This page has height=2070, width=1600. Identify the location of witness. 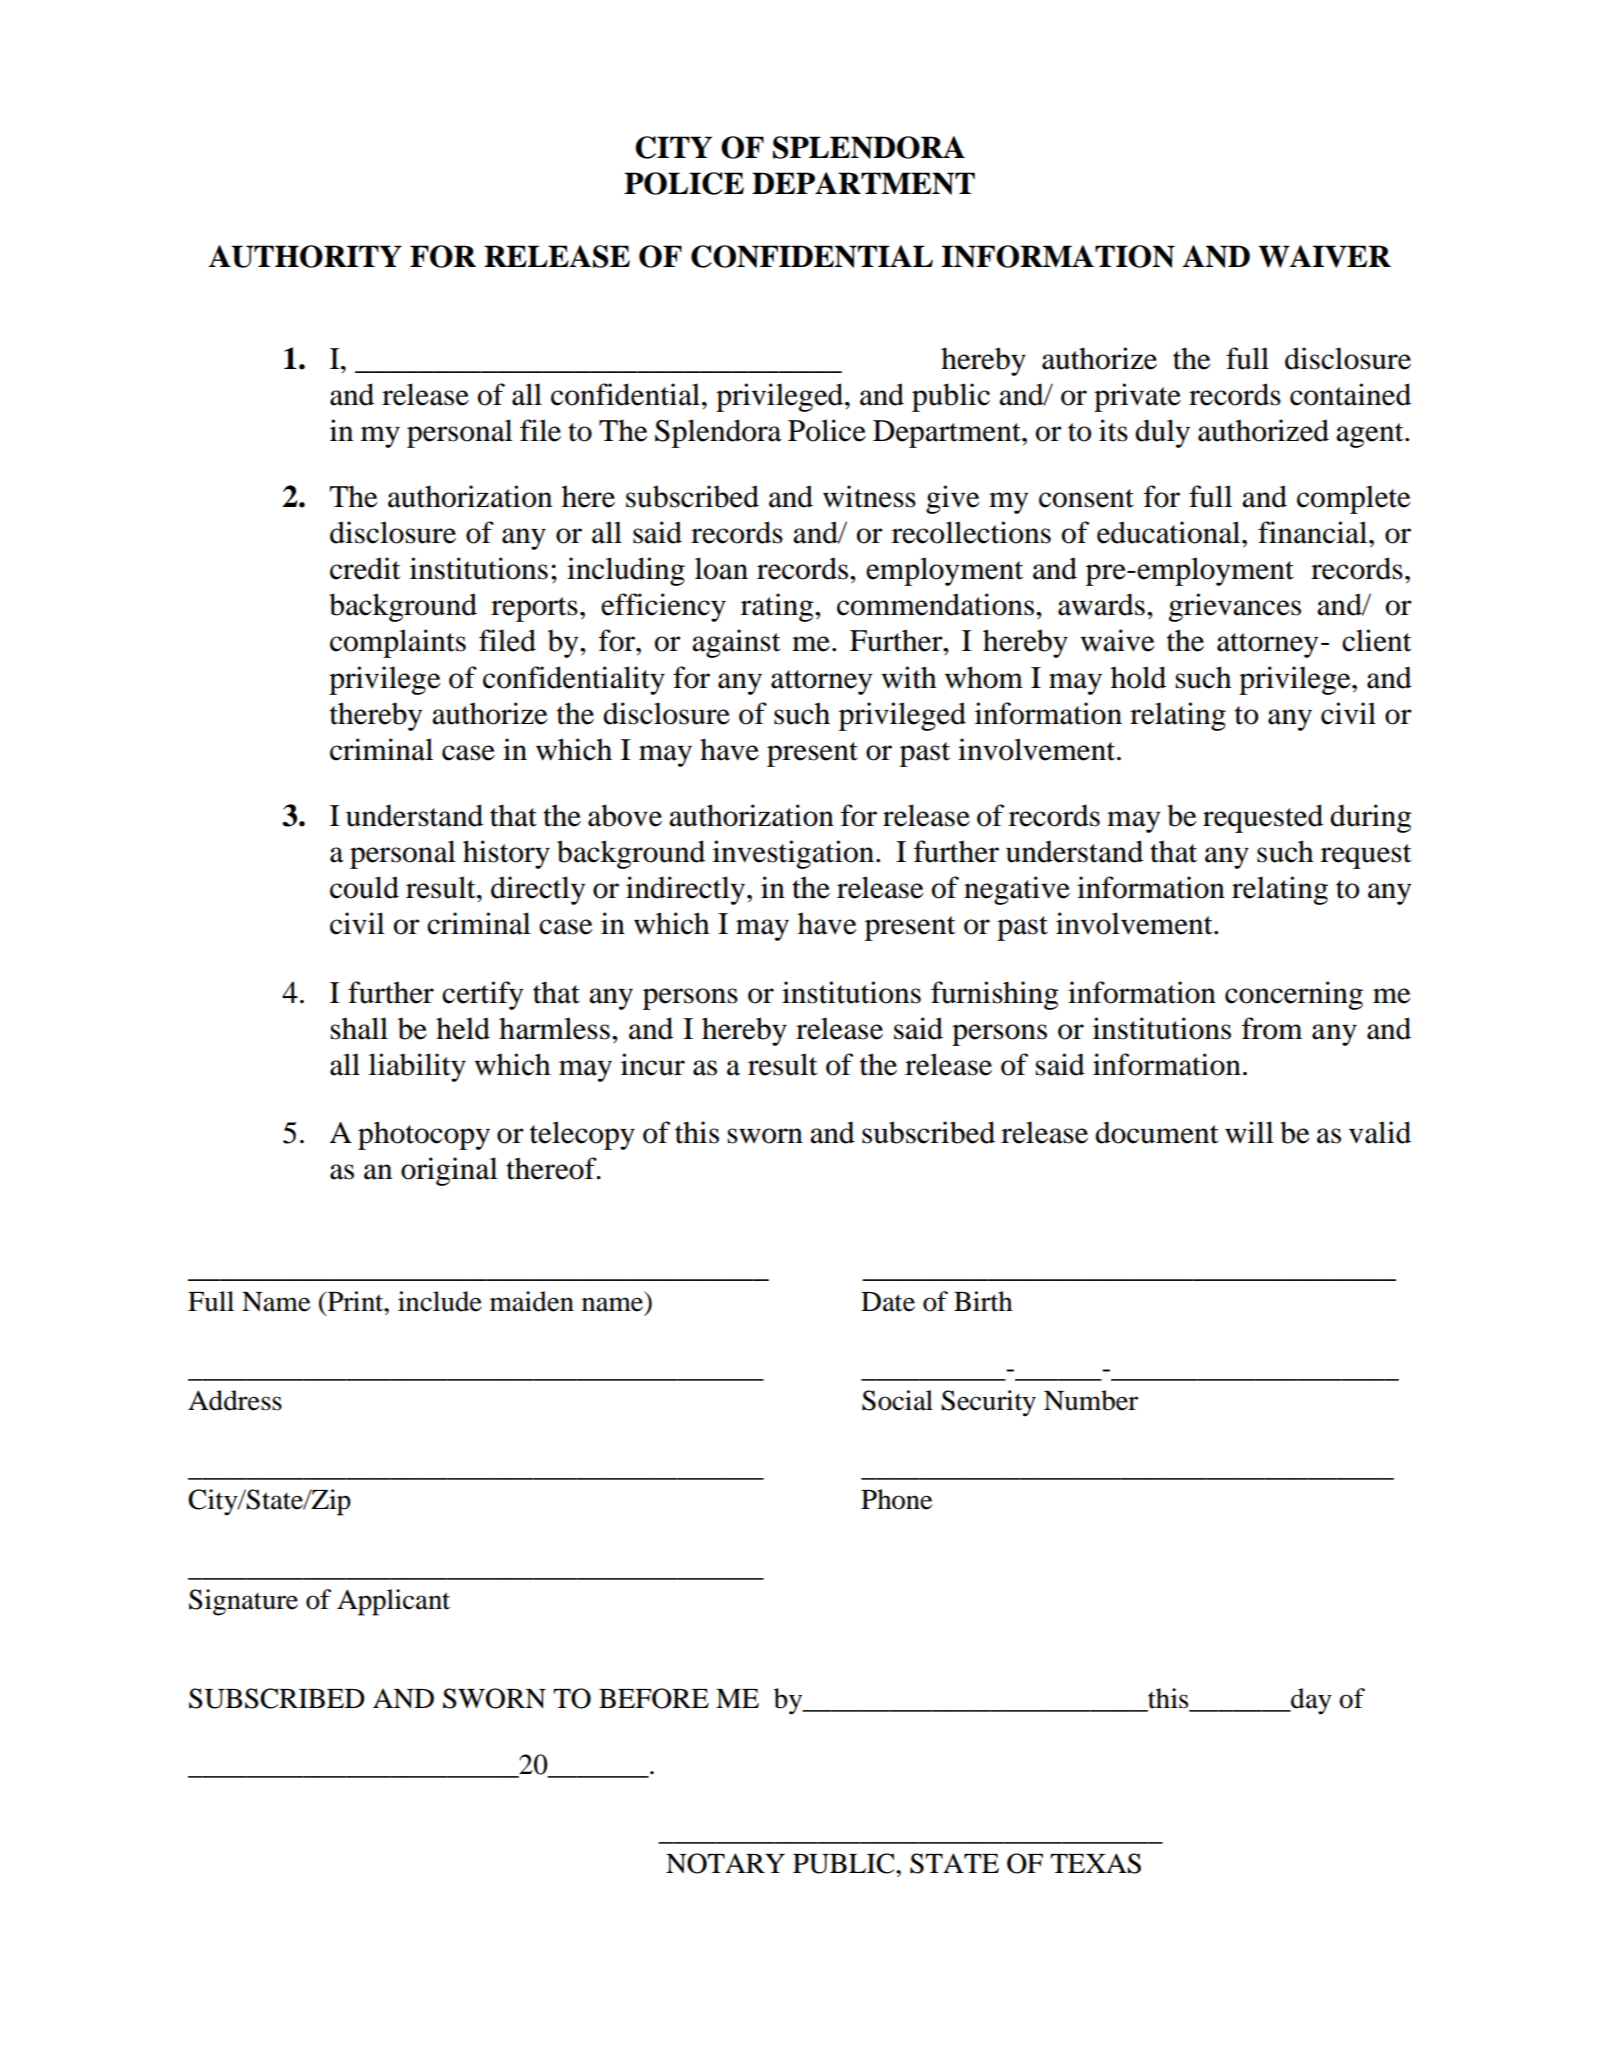
(869, 496).
